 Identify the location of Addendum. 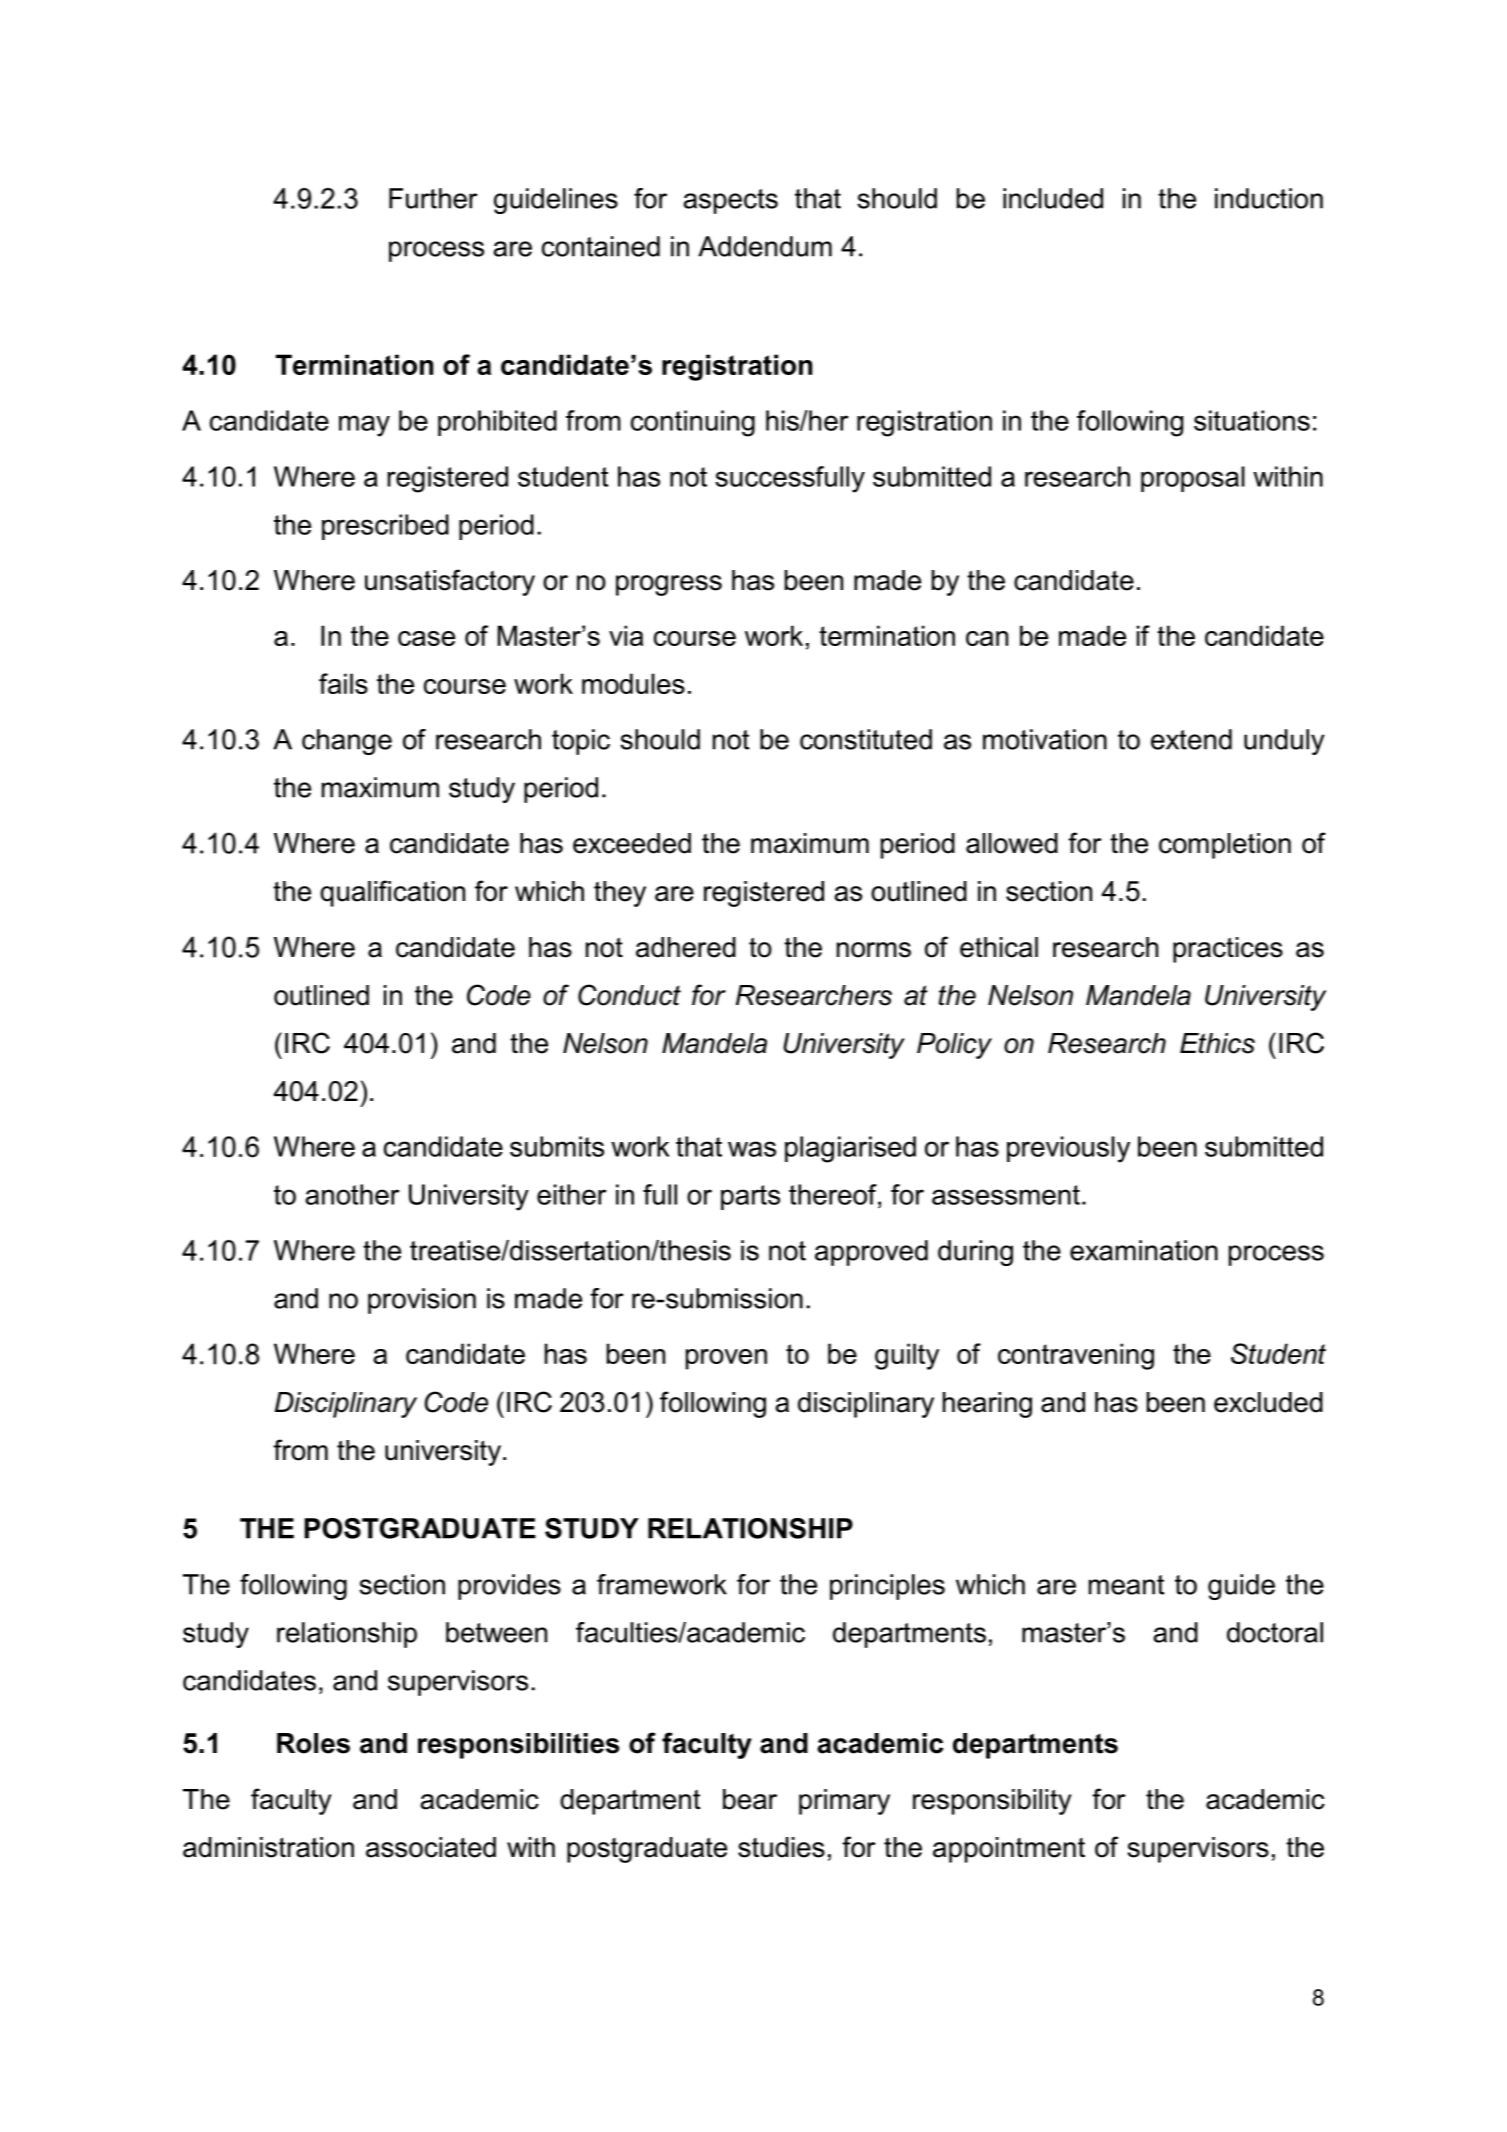
(765, 246).
